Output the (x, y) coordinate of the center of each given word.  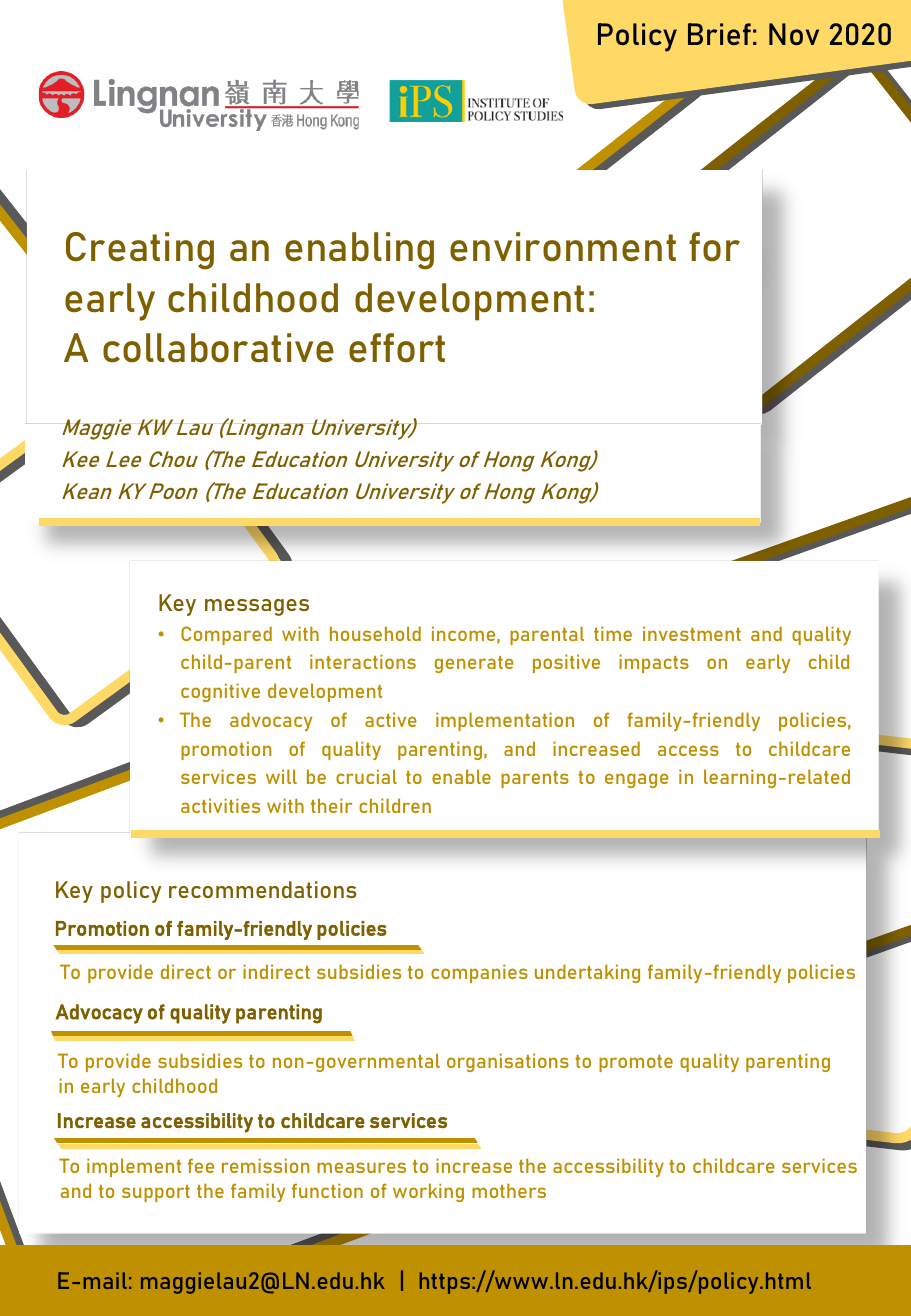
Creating (140, 251)
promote (636, 1063)
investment (692, 633)
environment (563, 247)
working (428, 1192)
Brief (719, 34)
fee (201, 1165)
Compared (226, 635)
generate (474, 664)
